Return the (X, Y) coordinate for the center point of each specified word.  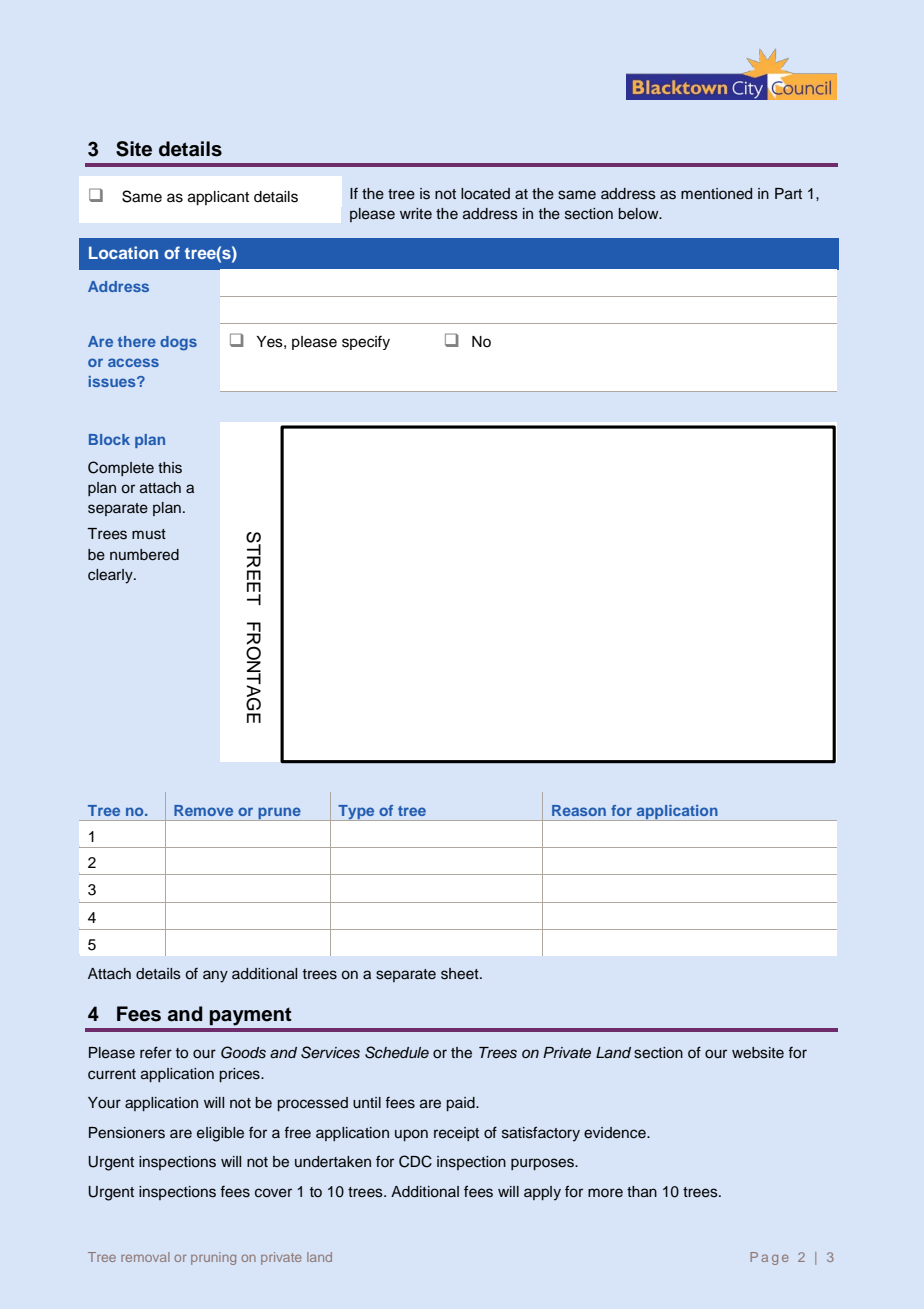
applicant (218, 198)
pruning (213, 1258)
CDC (415, 1161)
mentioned (716, 194)
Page (769, 1258)
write (416, 213)
